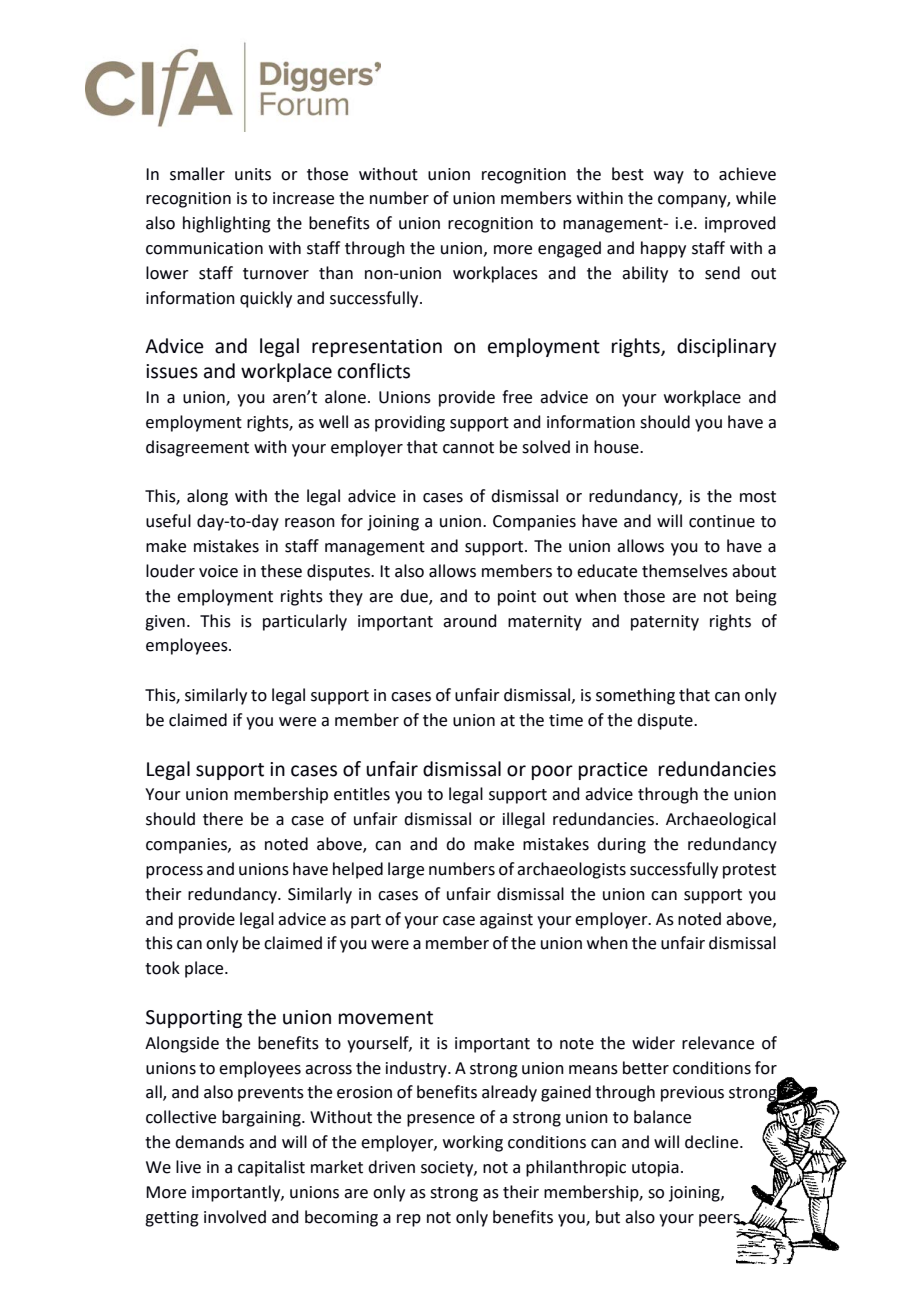  What do you see at coordinates (227, 224) in the page?
I see `highlighting` at bounding box center [227, 224].
